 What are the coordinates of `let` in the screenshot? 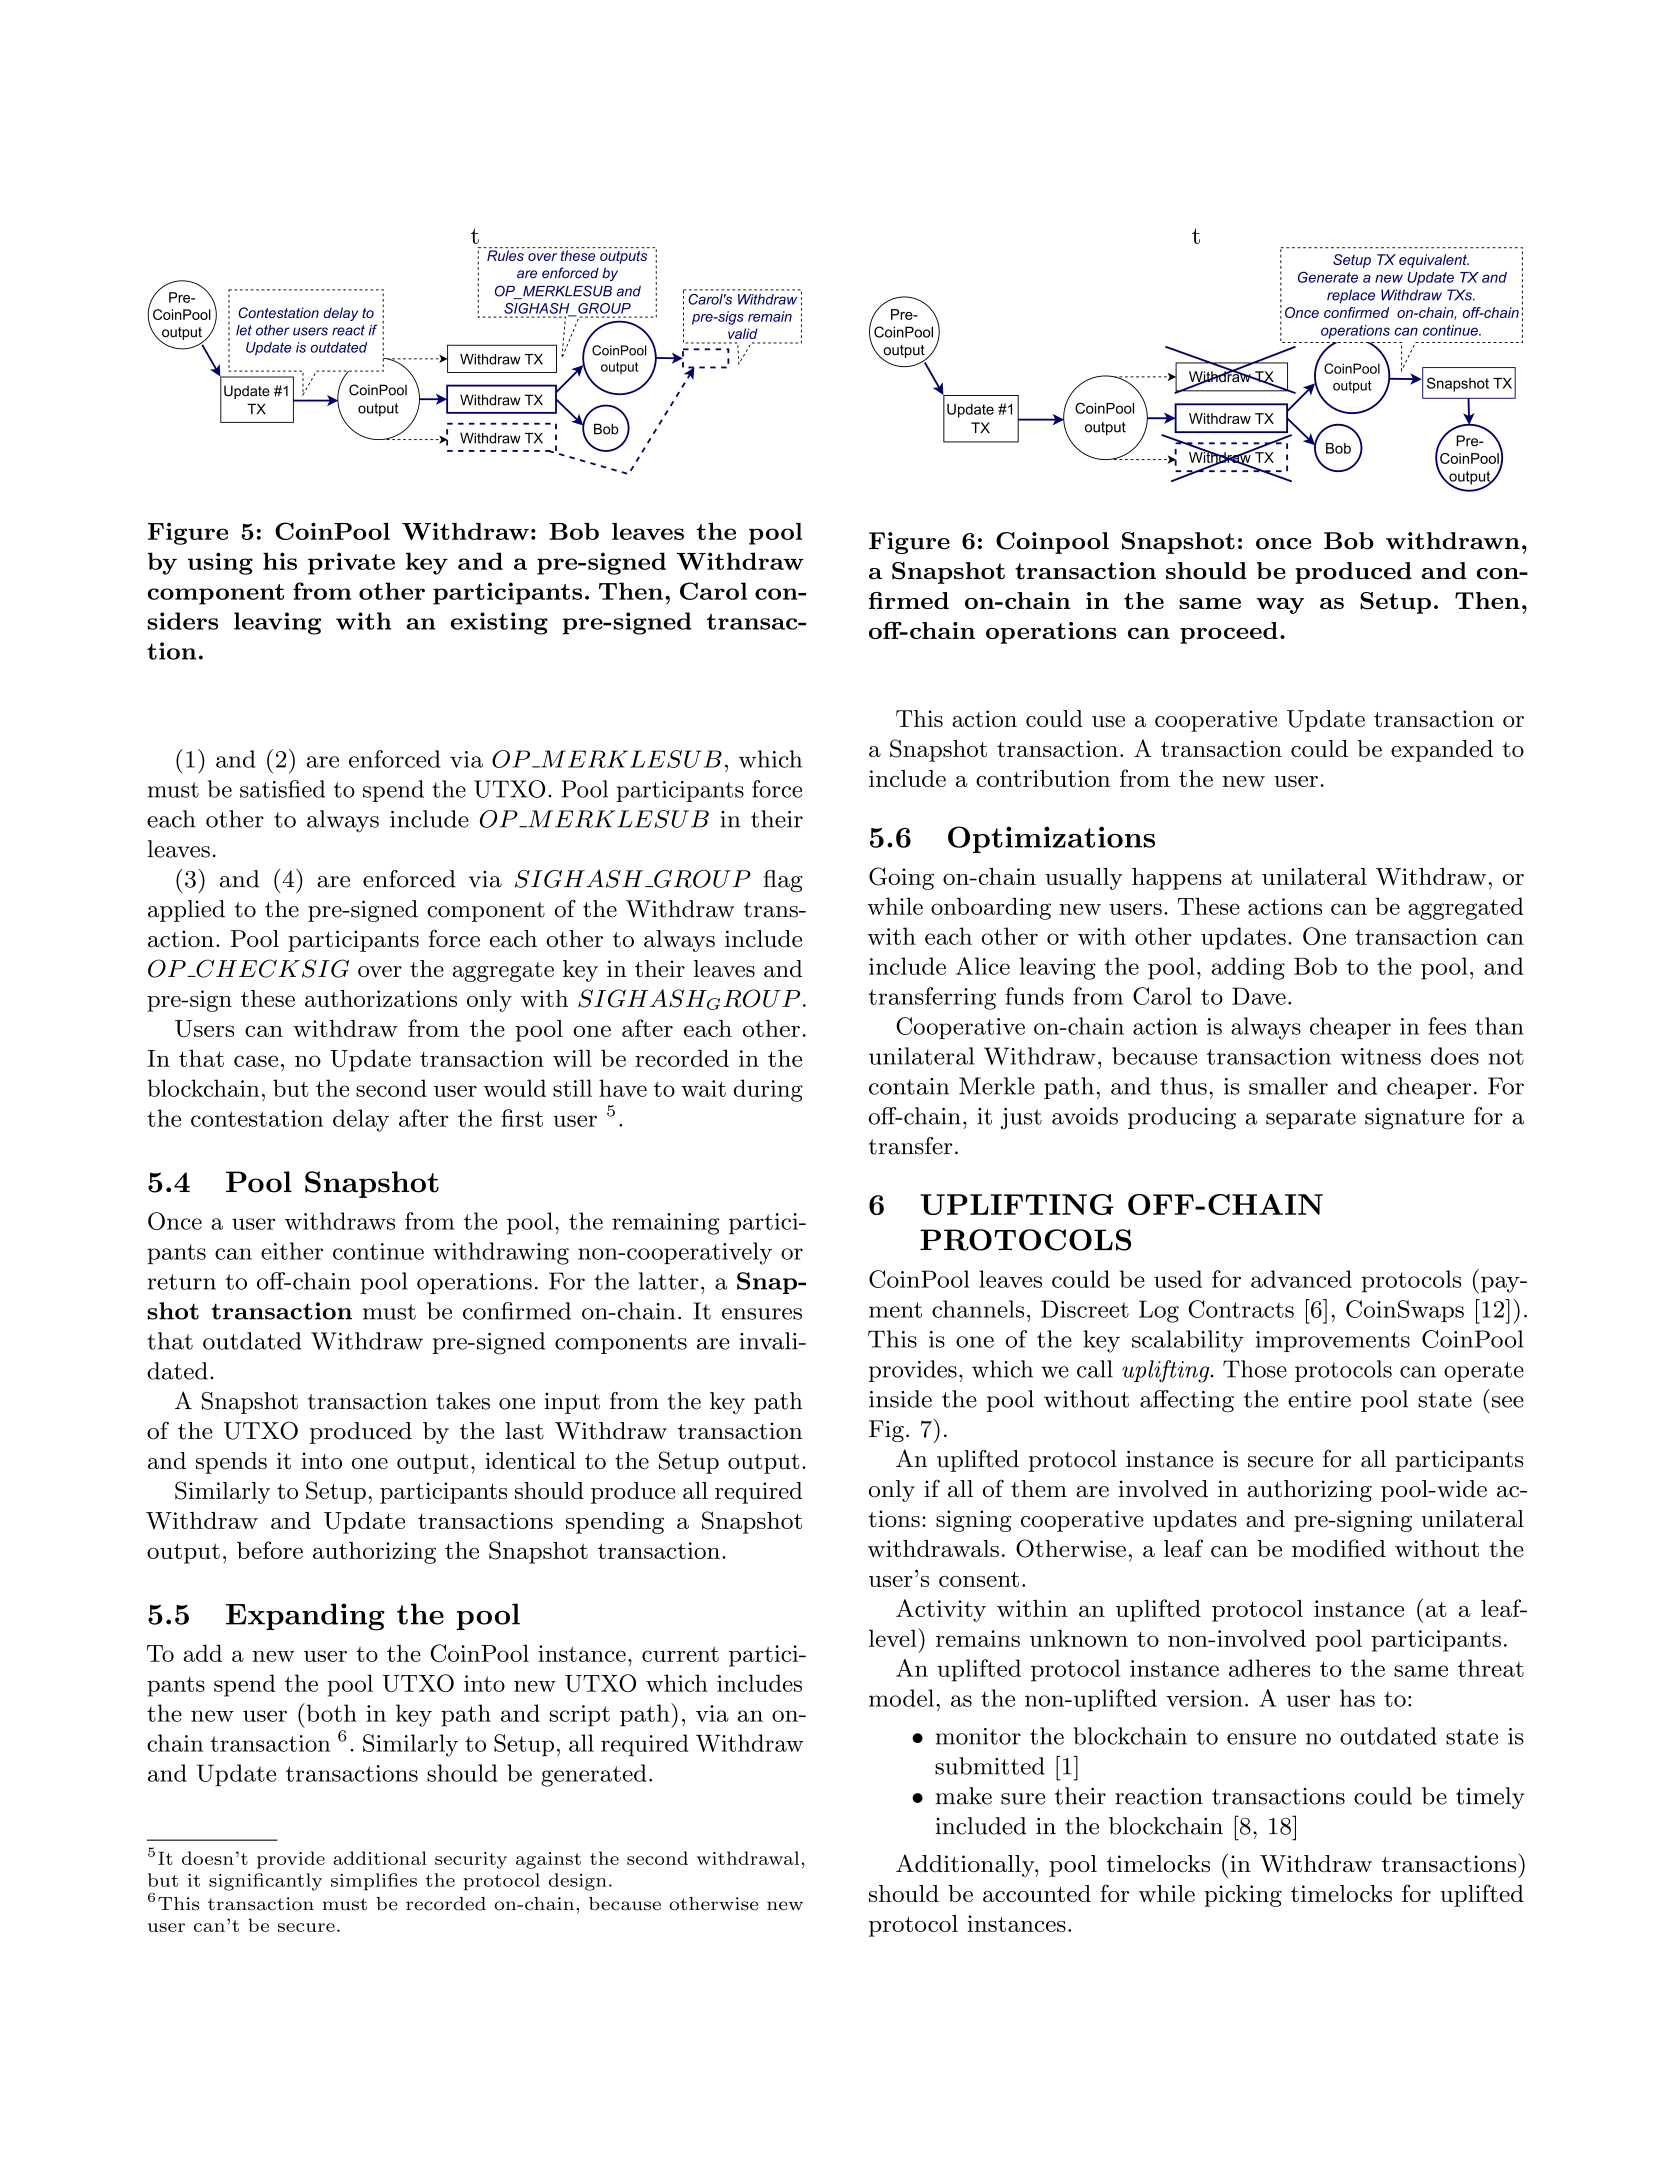 It's located at (244, 330).
